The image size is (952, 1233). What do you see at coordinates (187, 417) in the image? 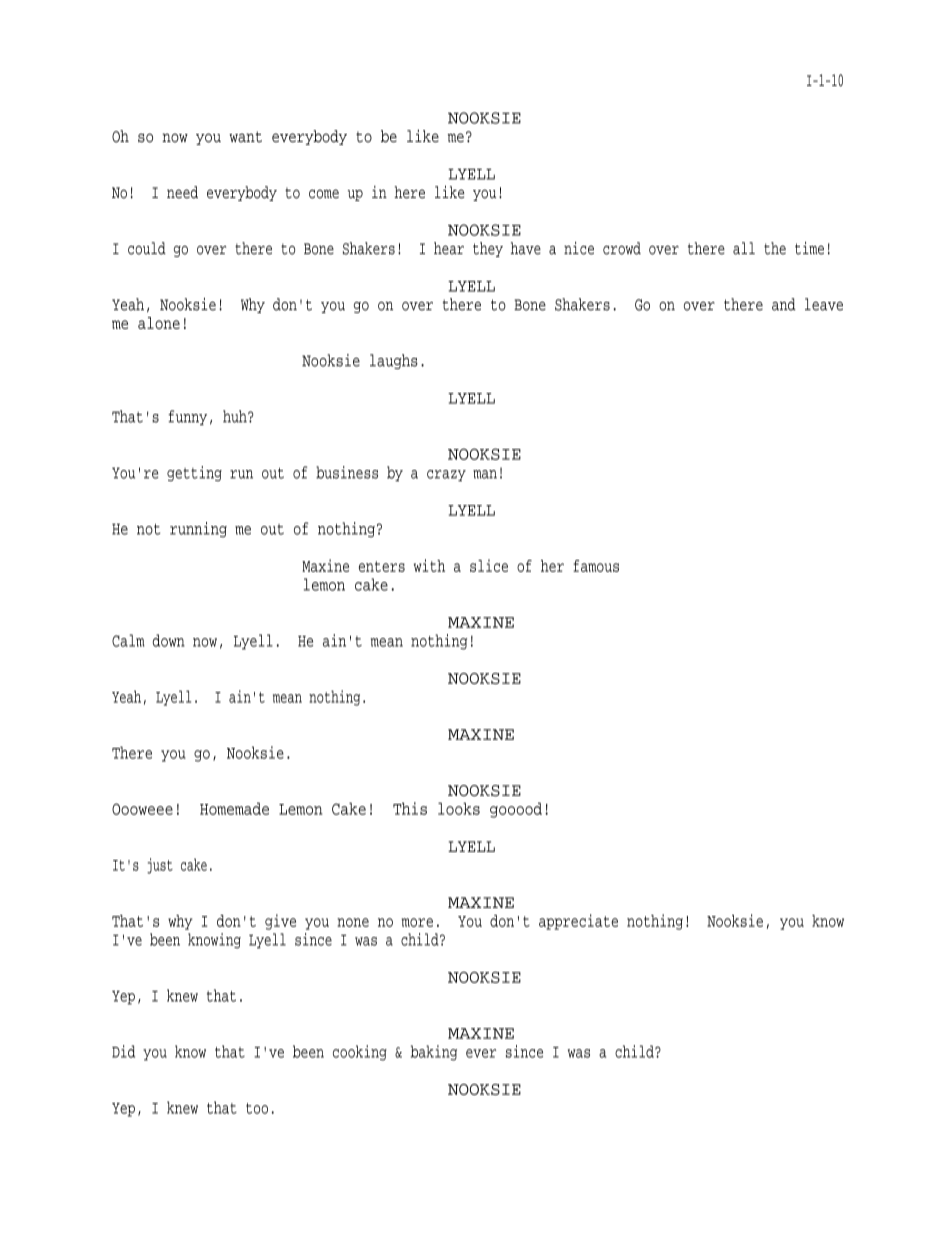
I see `funny` at bounding box center [187, 417].
